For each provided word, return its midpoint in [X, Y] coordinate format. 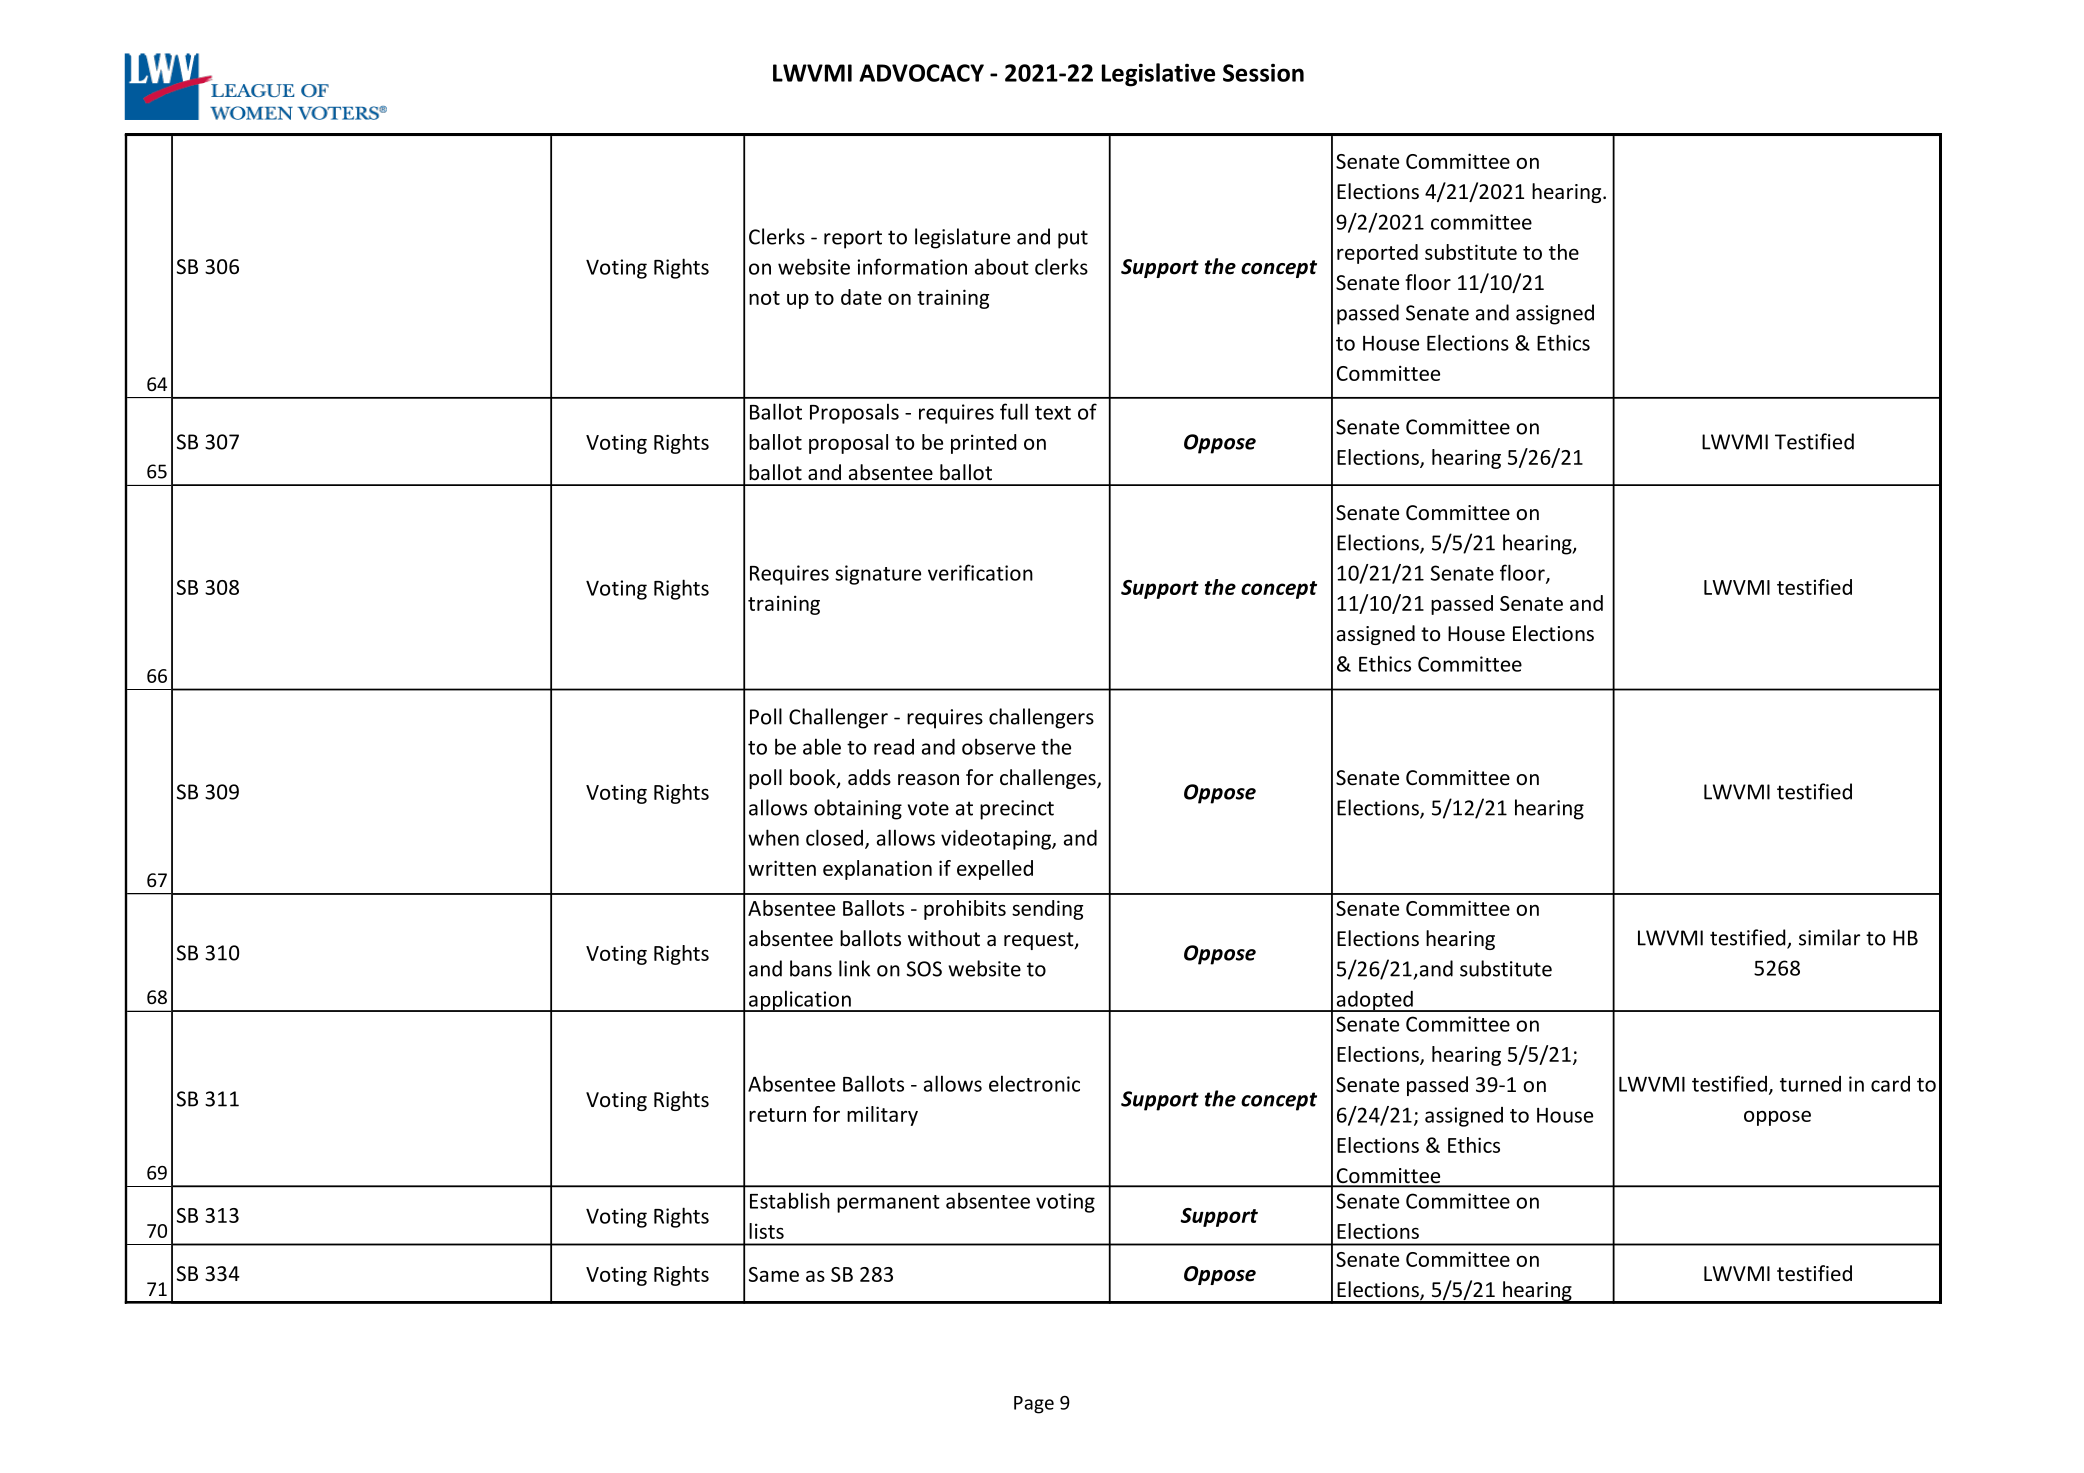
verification [980, 572]
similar [1829, 937]
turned [1810, 1084]
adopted [1374, 1001]
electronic [1034, 1083]
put [1073, 239]
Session [1263, 73]
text [1053, 413]
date [861, 297]
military [882, 1116]
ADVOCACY [921, 73]
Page [1034, 1405]
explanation [877, 870]
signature [878, 575]
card [1890, 1084]
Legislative [1158, 75]
